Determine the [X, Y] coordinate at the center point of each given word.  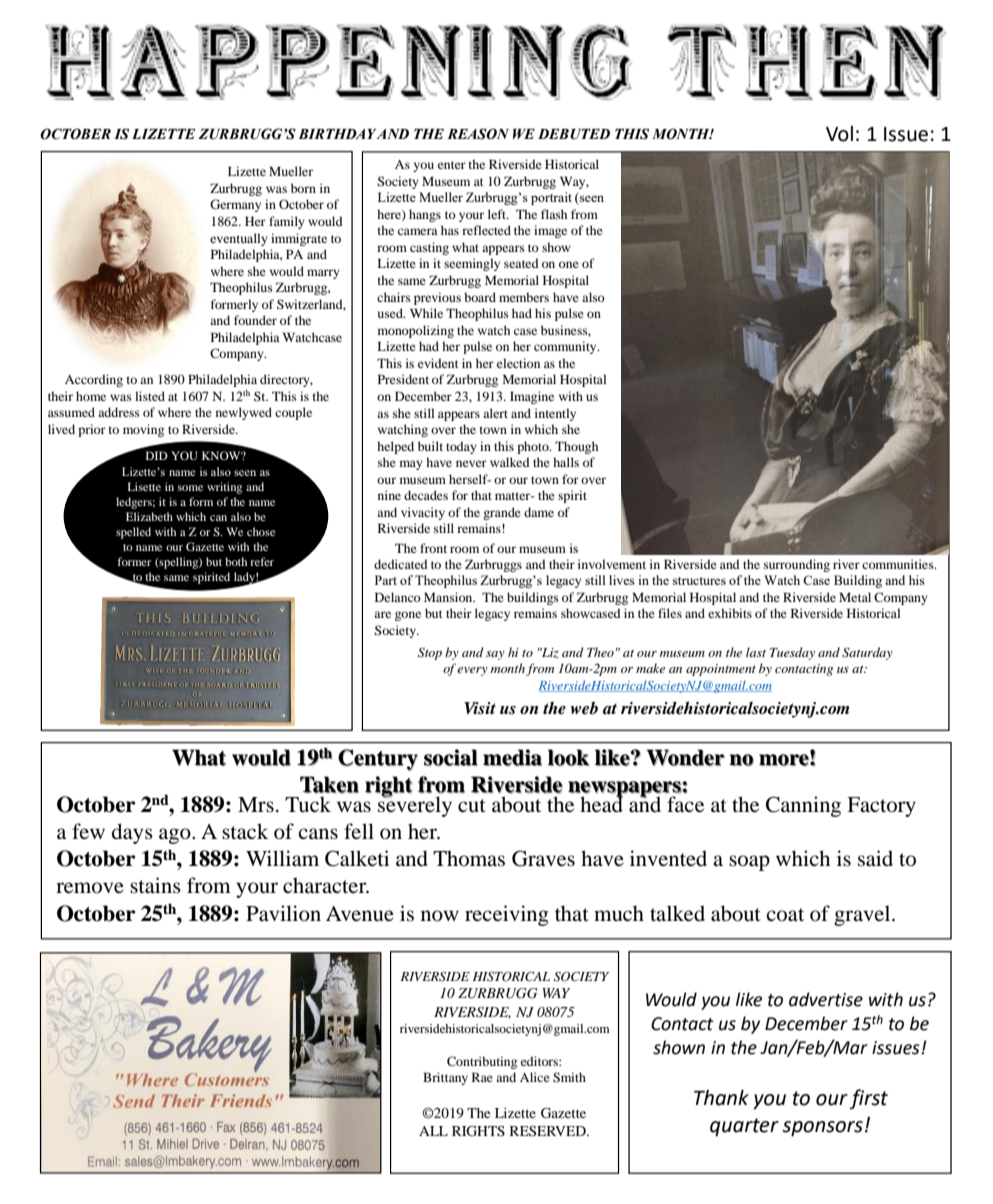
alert [495, 413]
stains [155, 885]
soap [749, 863]
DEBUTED [574, 134]
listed [150, 396]
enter [452, 165]
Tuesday [792, 653]
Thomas [469, 858]
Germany [235, 205]
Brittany [445, 1078]
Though [576, 447]
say [495, 655]
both [236, 561]
